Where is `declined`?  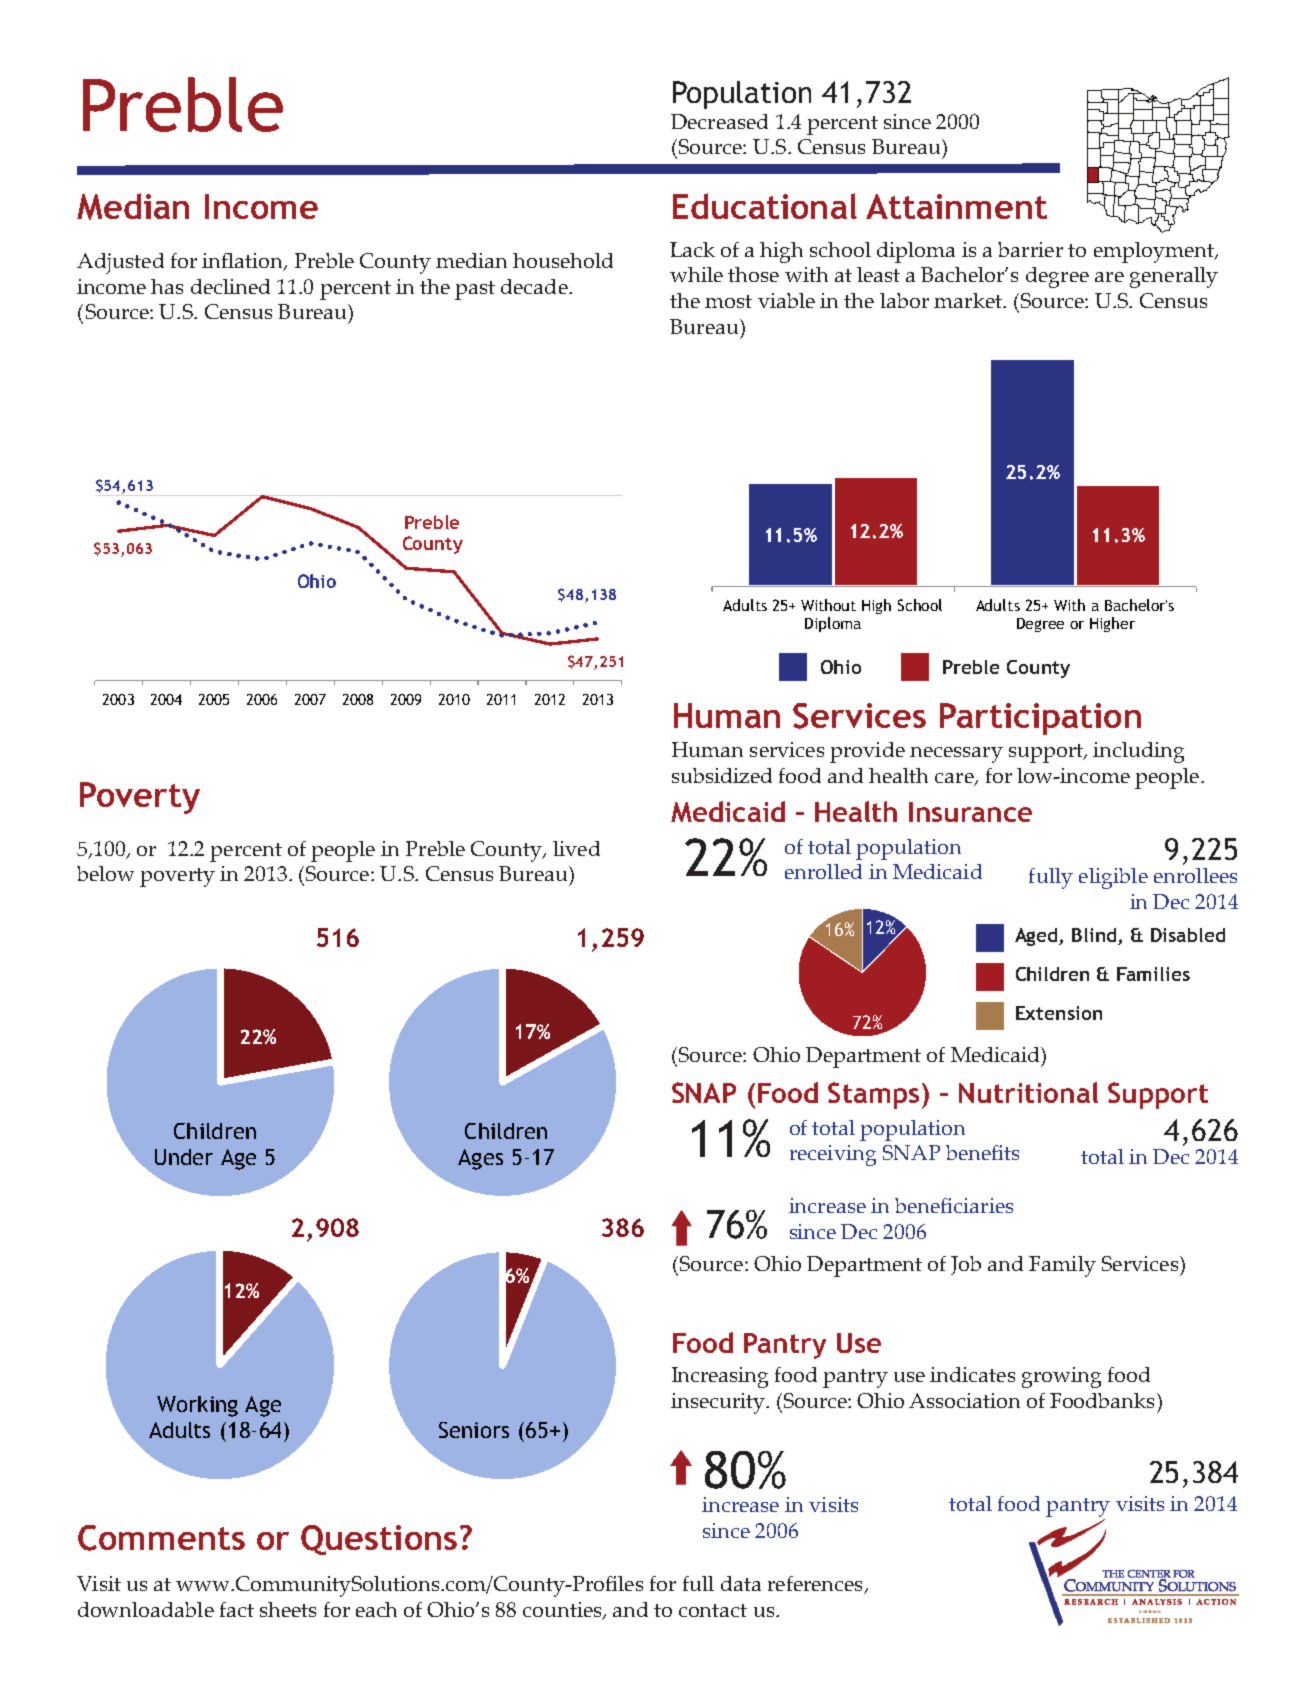
declined is located at coordinates (230, 286).
